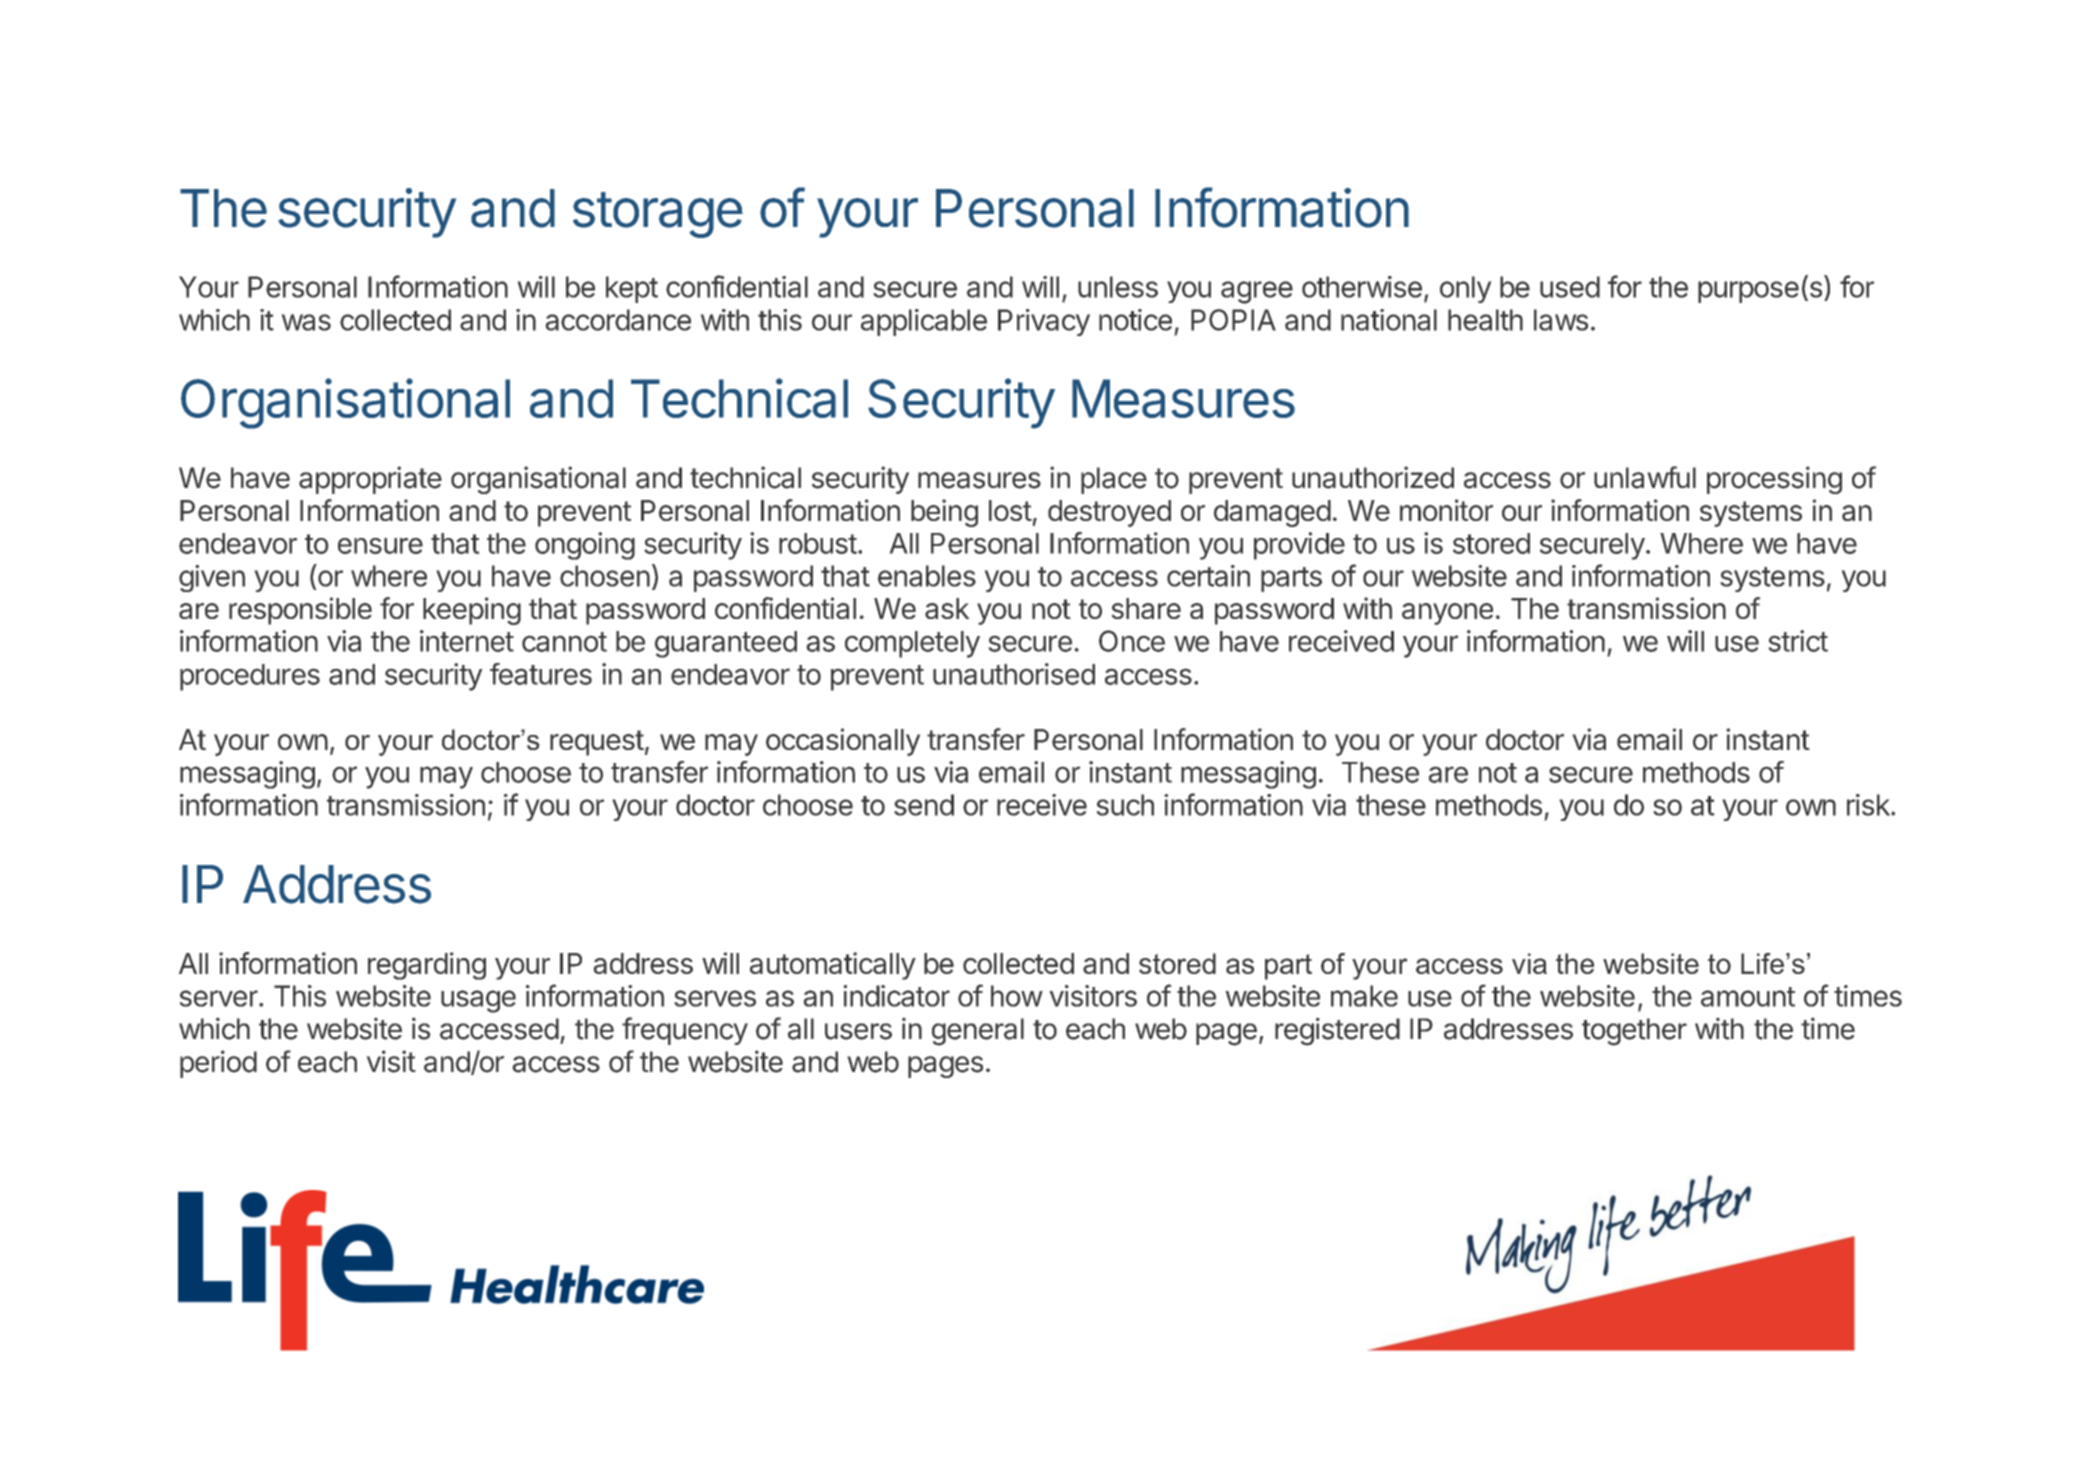 This image has height=1473, width=2083. Describe the element at coordinates (467, 641) in the image. I see `internet` at that location.
